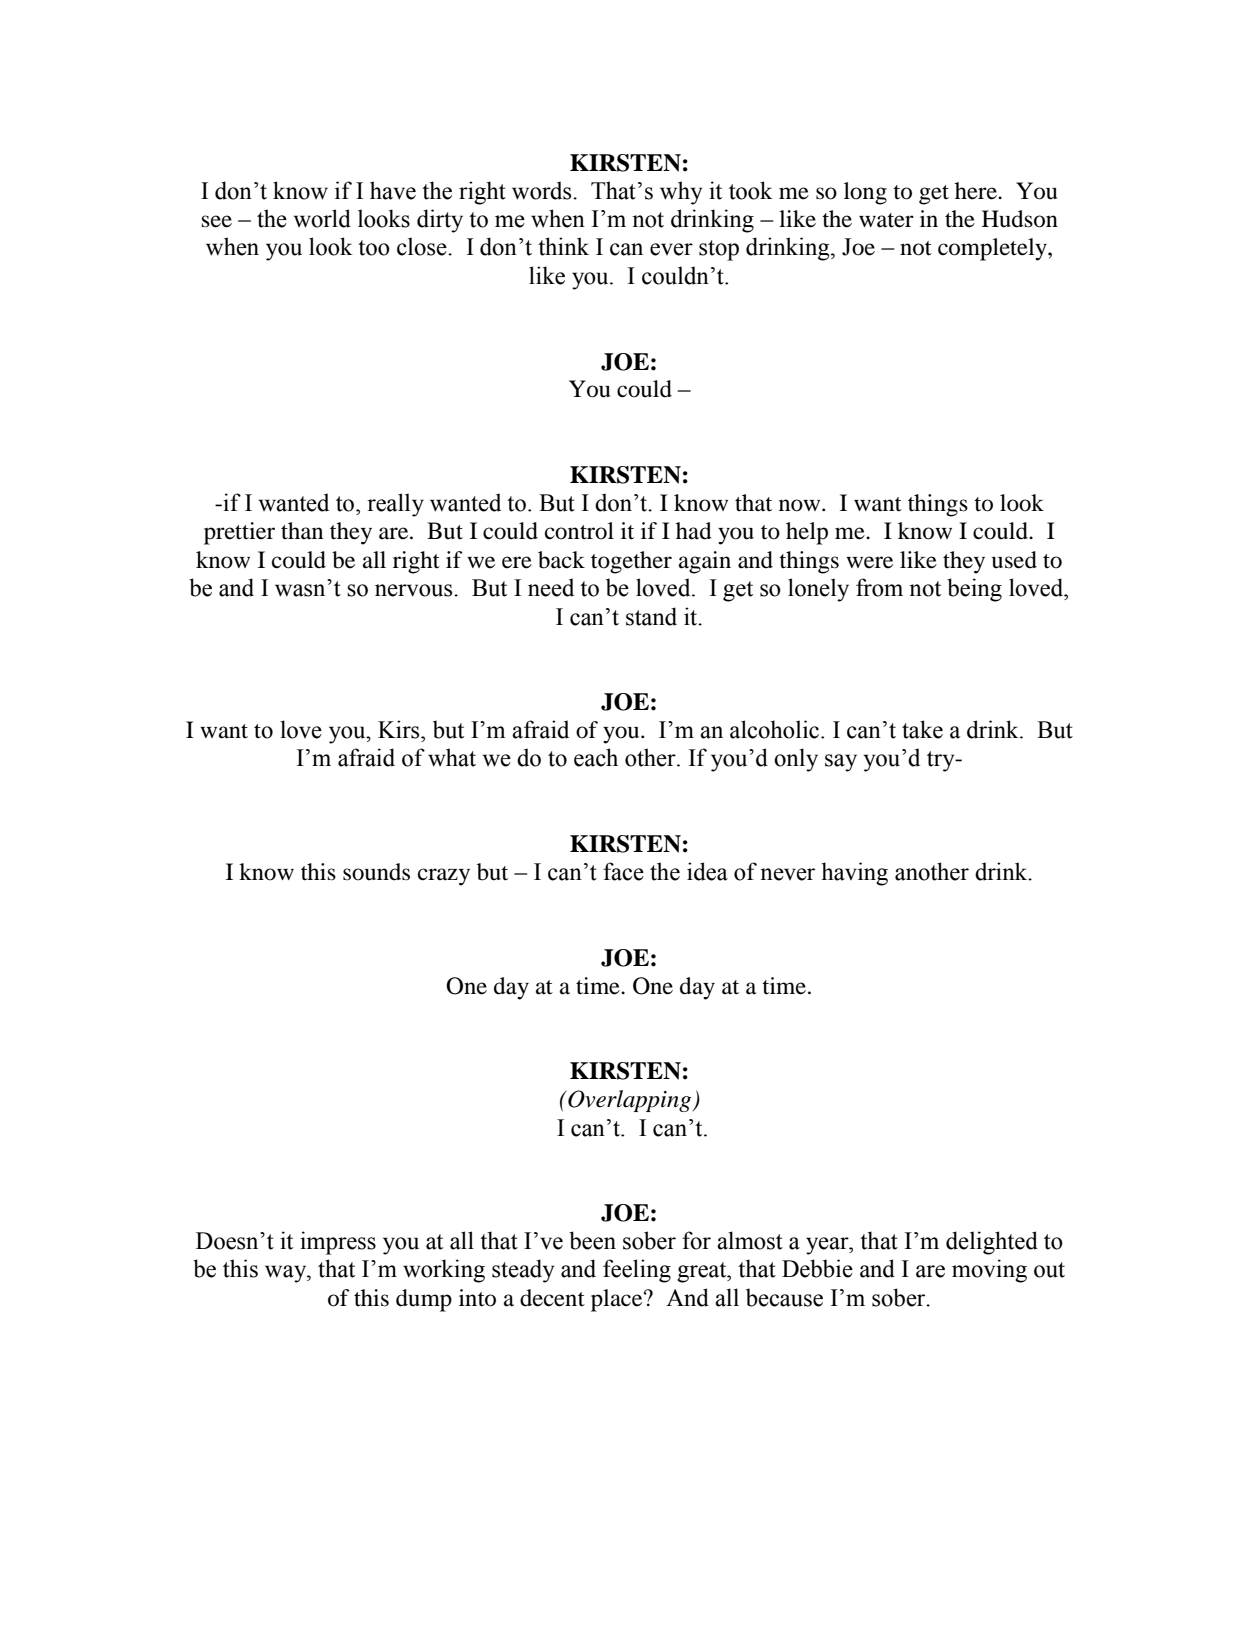  Describe the element at coordinates (922, 729) in the screenshot. I see `take` at that location.
